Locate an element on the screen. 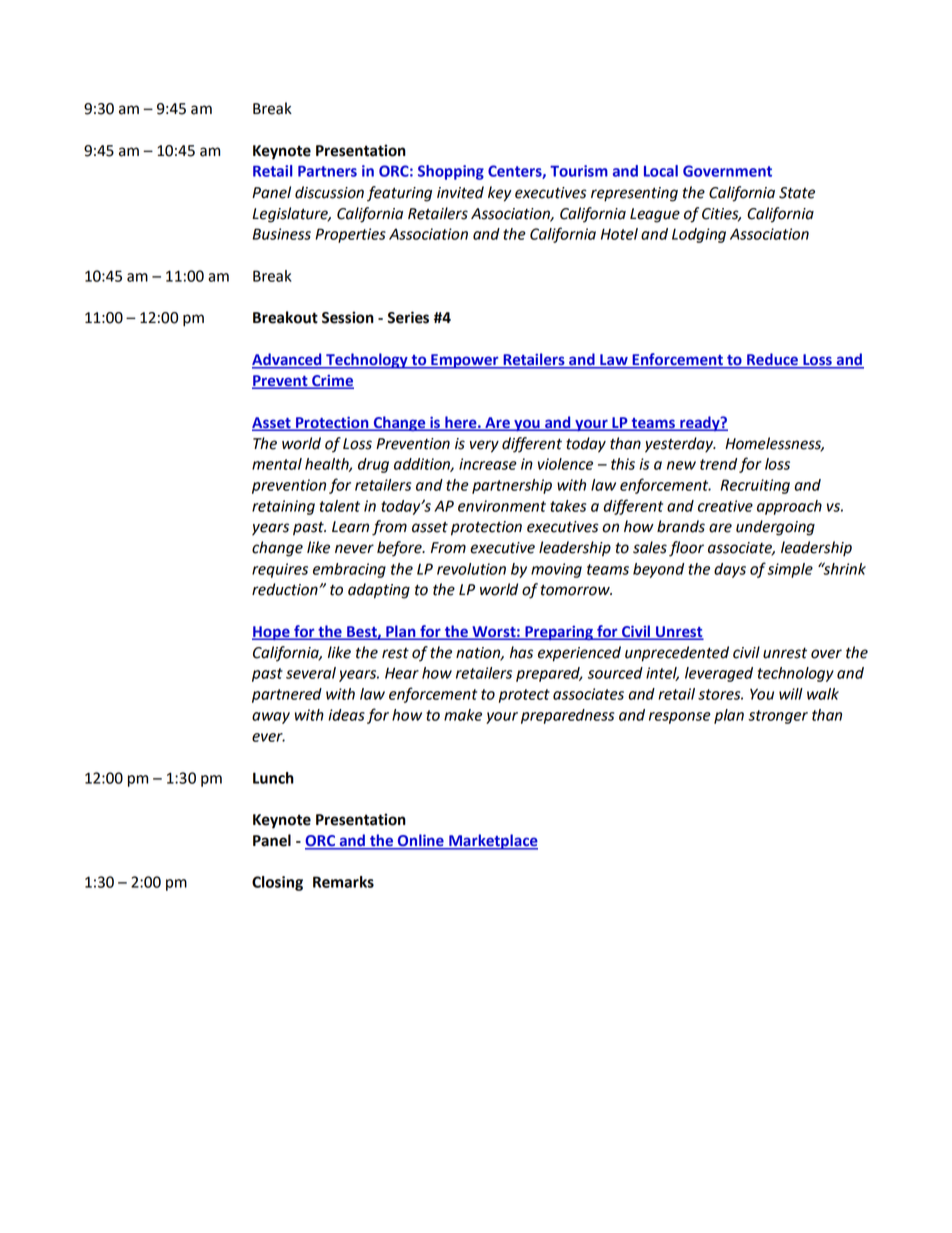  violence is located at coordinates (565, 464).
